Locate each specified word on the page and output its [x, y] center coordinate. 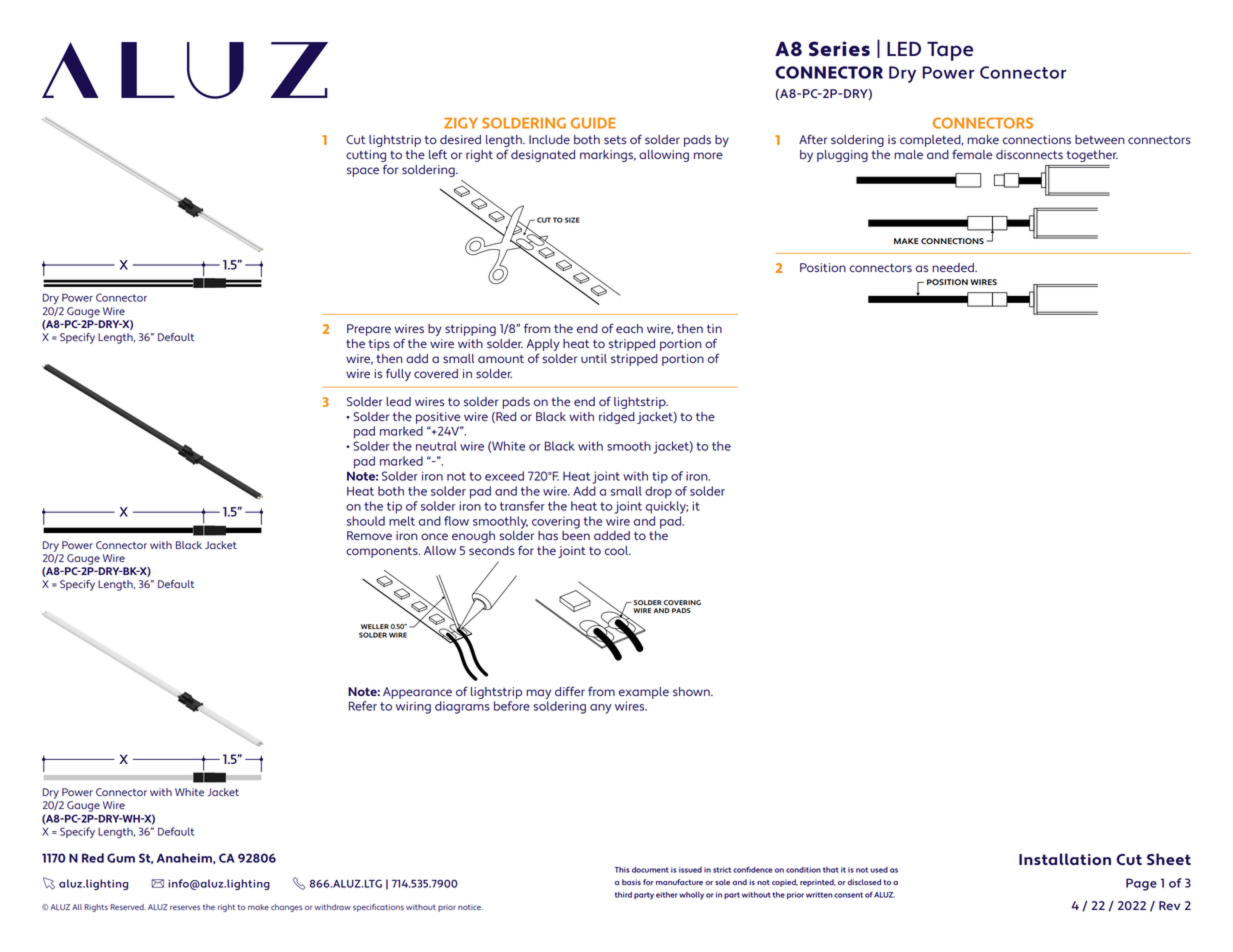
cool [617, 550]
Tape [950, 51]
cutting [366, 156]
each [629, 328]
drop [658, 492]
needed [954, 267]
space [363, 172]
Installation [1065, 859]
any [600, 709]
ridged [617, 418]
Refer [363, 706]
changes [286, 908]
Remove [369, 535]
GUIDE [593, 123]
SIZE [572, 220]
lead [398, 401]
